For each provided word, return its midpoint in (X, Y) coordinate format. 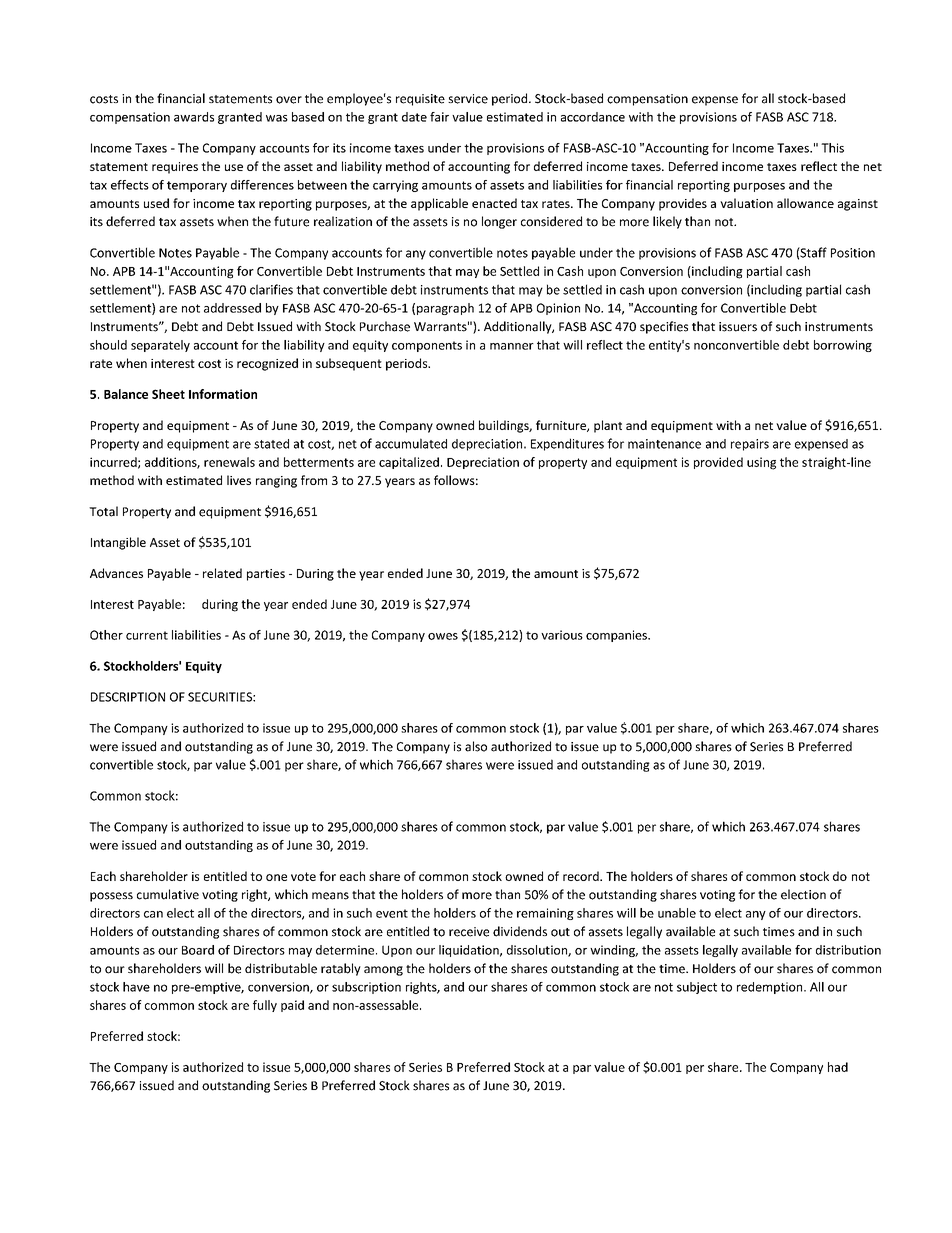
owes (443, 636)
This (832, 148)
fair (439, 117)
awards (194, 117)
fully (265, 1006)
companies (617, 636)
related (222, 573)
